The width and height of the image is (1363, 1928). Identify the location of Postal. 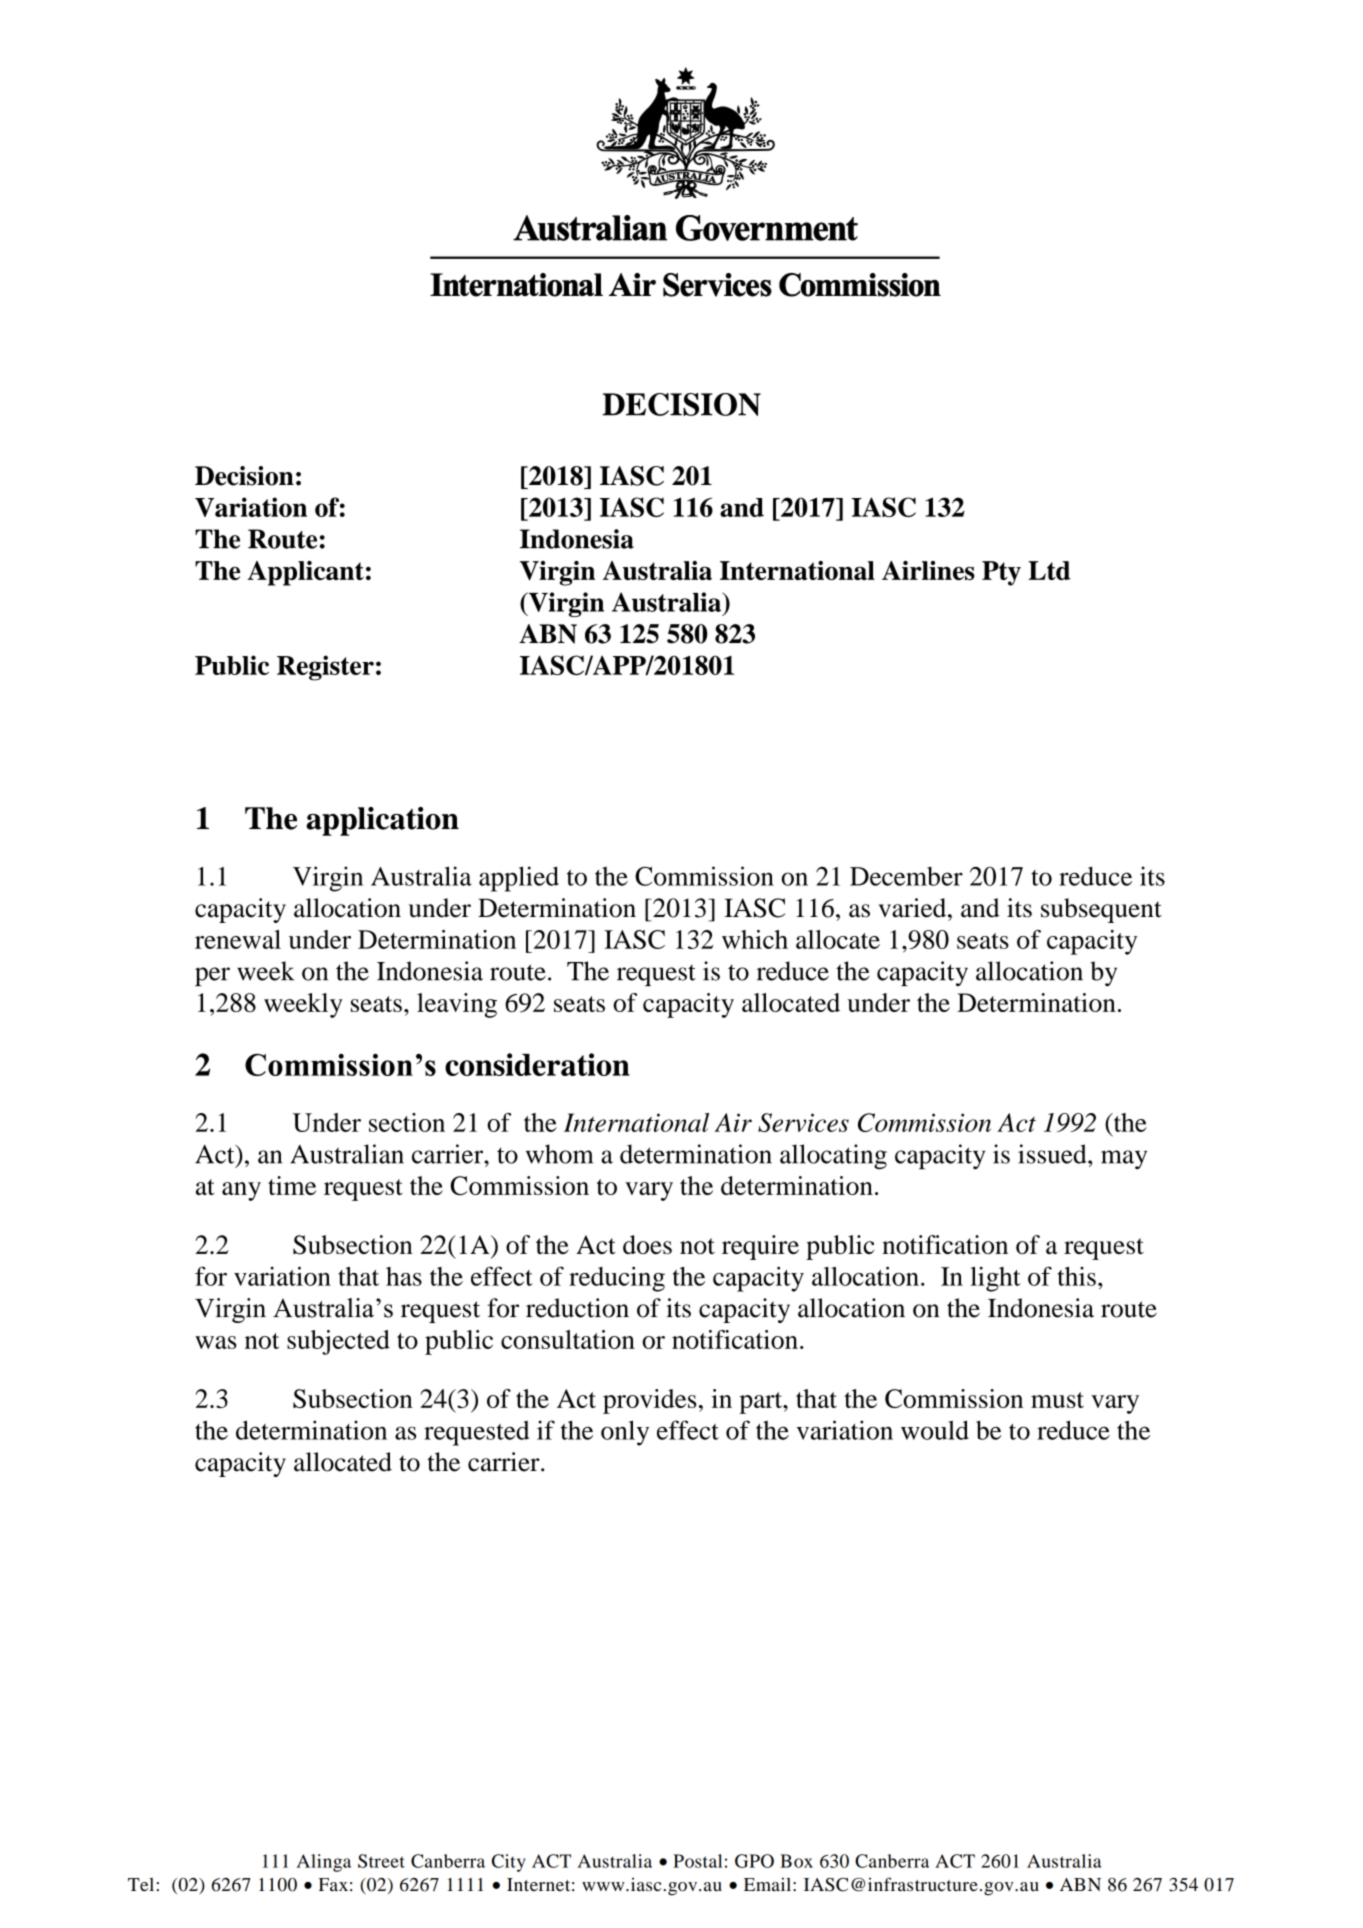
(697, 1861).
